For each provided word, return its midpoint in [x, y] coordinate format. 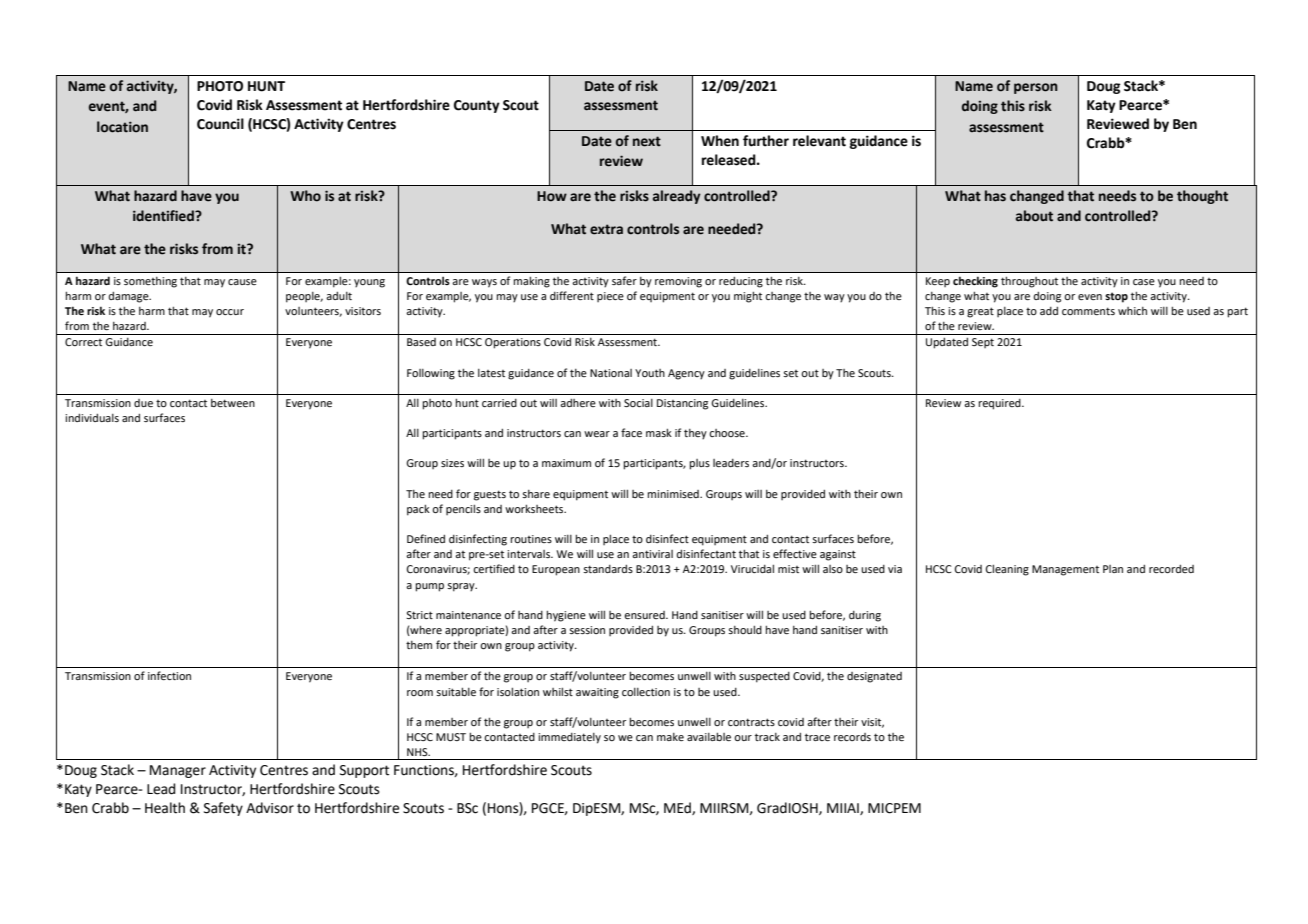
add [1049, 311]
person [1036, 88]
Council [220, 124]
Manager [178, 771]
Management [1065, 570]
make [670, 737]
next [647, 141]
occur [230, 312]
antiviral [652, 554]
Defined [426, 538]
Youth [650, 373]
